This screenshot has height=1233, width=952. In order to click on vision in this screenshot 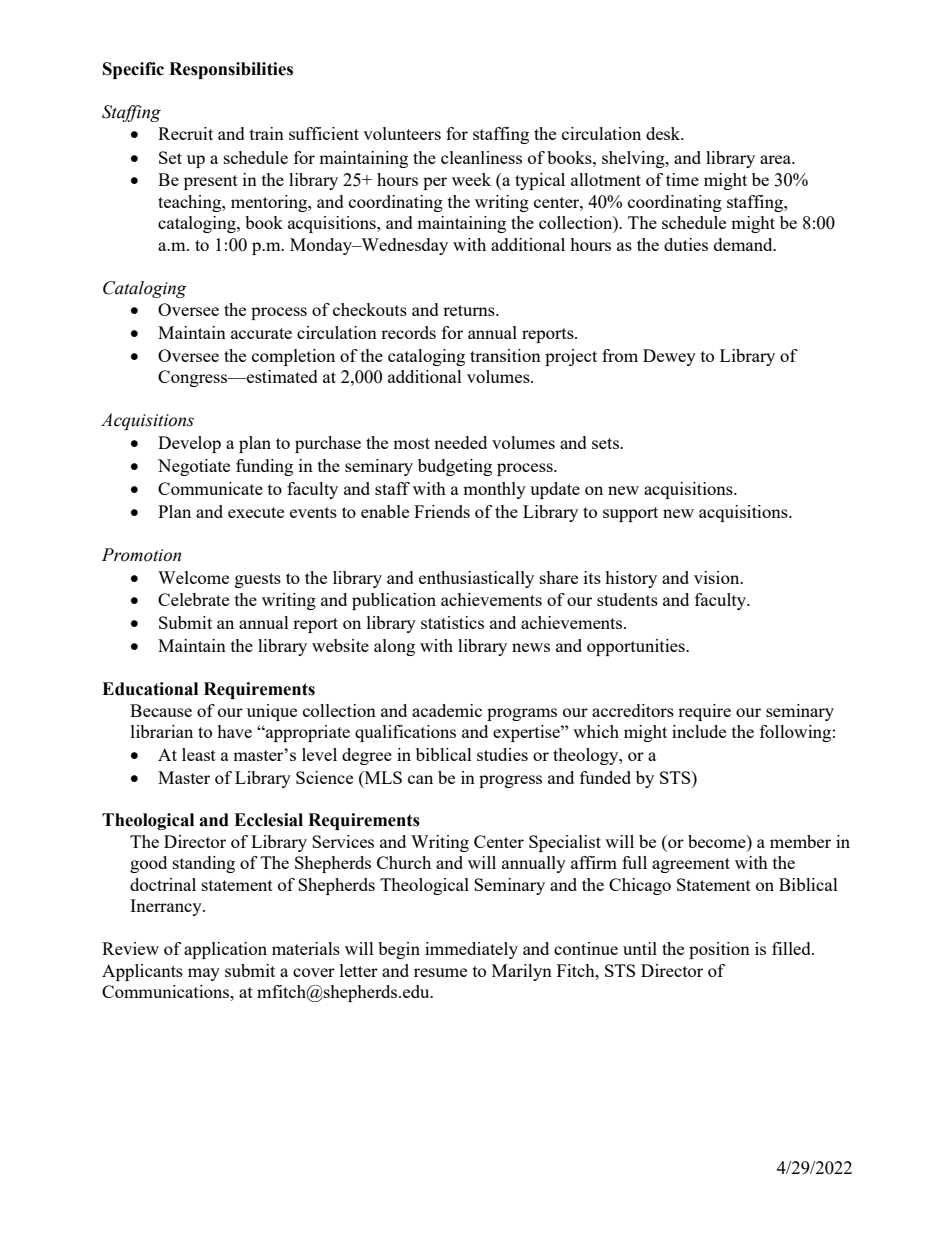, I will do `click(718, 577)`.
